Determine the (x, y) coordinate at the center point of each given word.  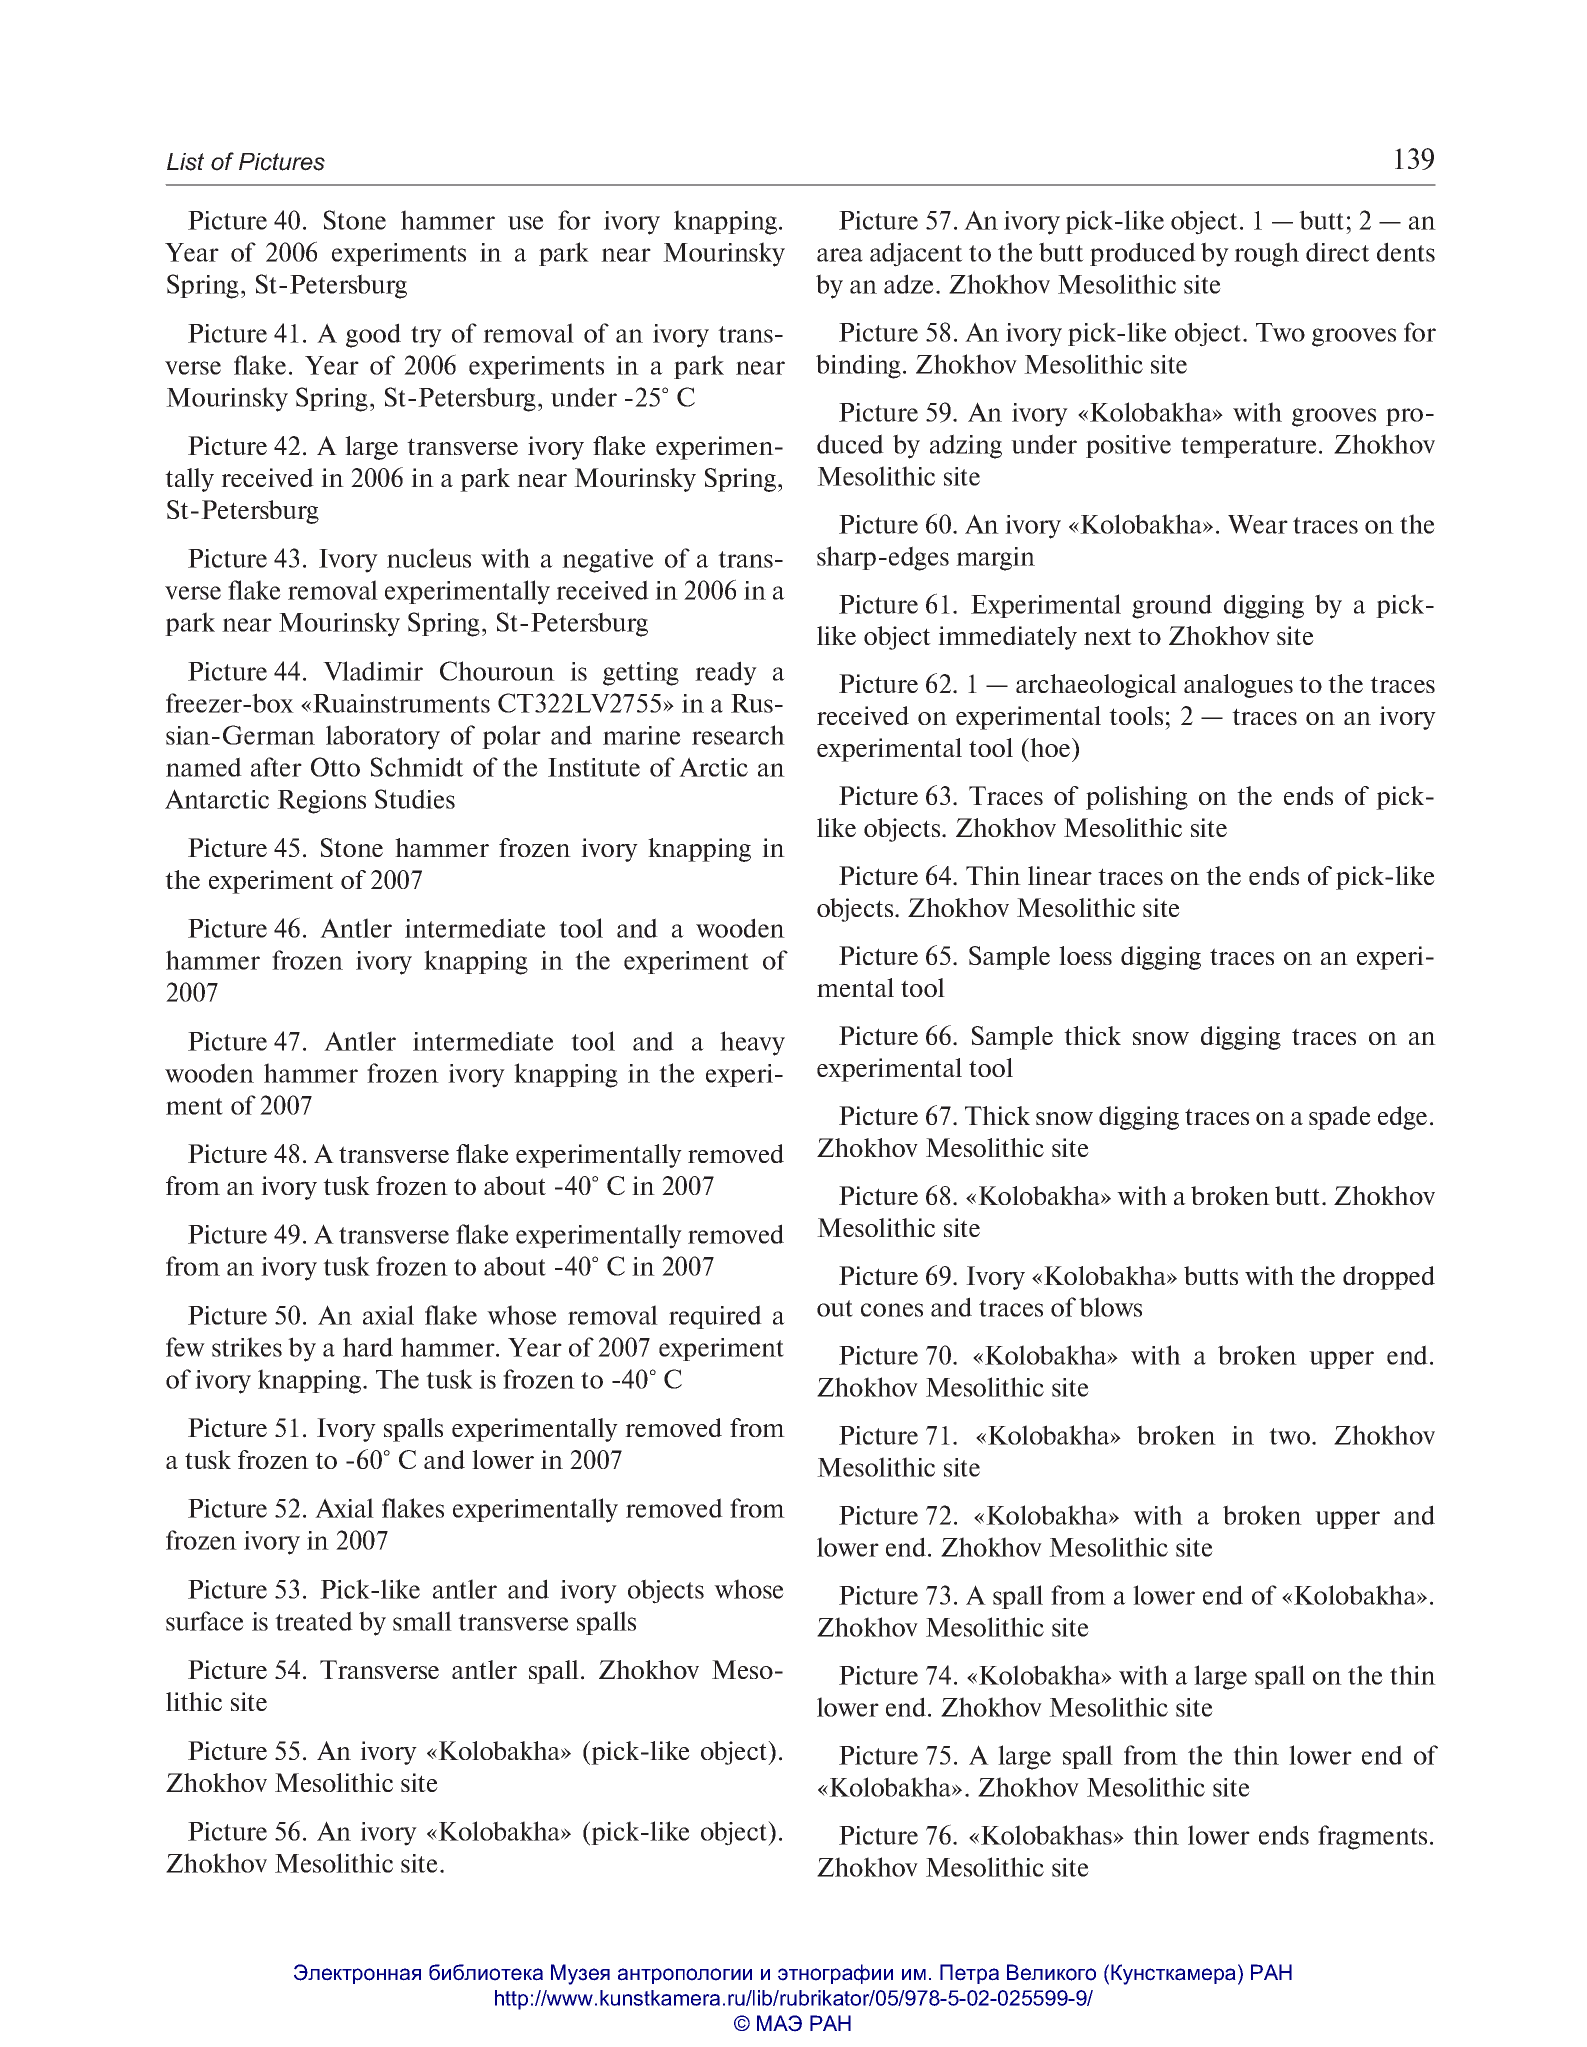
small (422, 1621)
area (840, 255)
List (185, 162)
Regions (321, 802)
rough (1266, 254)
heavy (752, 1043)
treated (314, 1621)
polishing (1137, 798)
